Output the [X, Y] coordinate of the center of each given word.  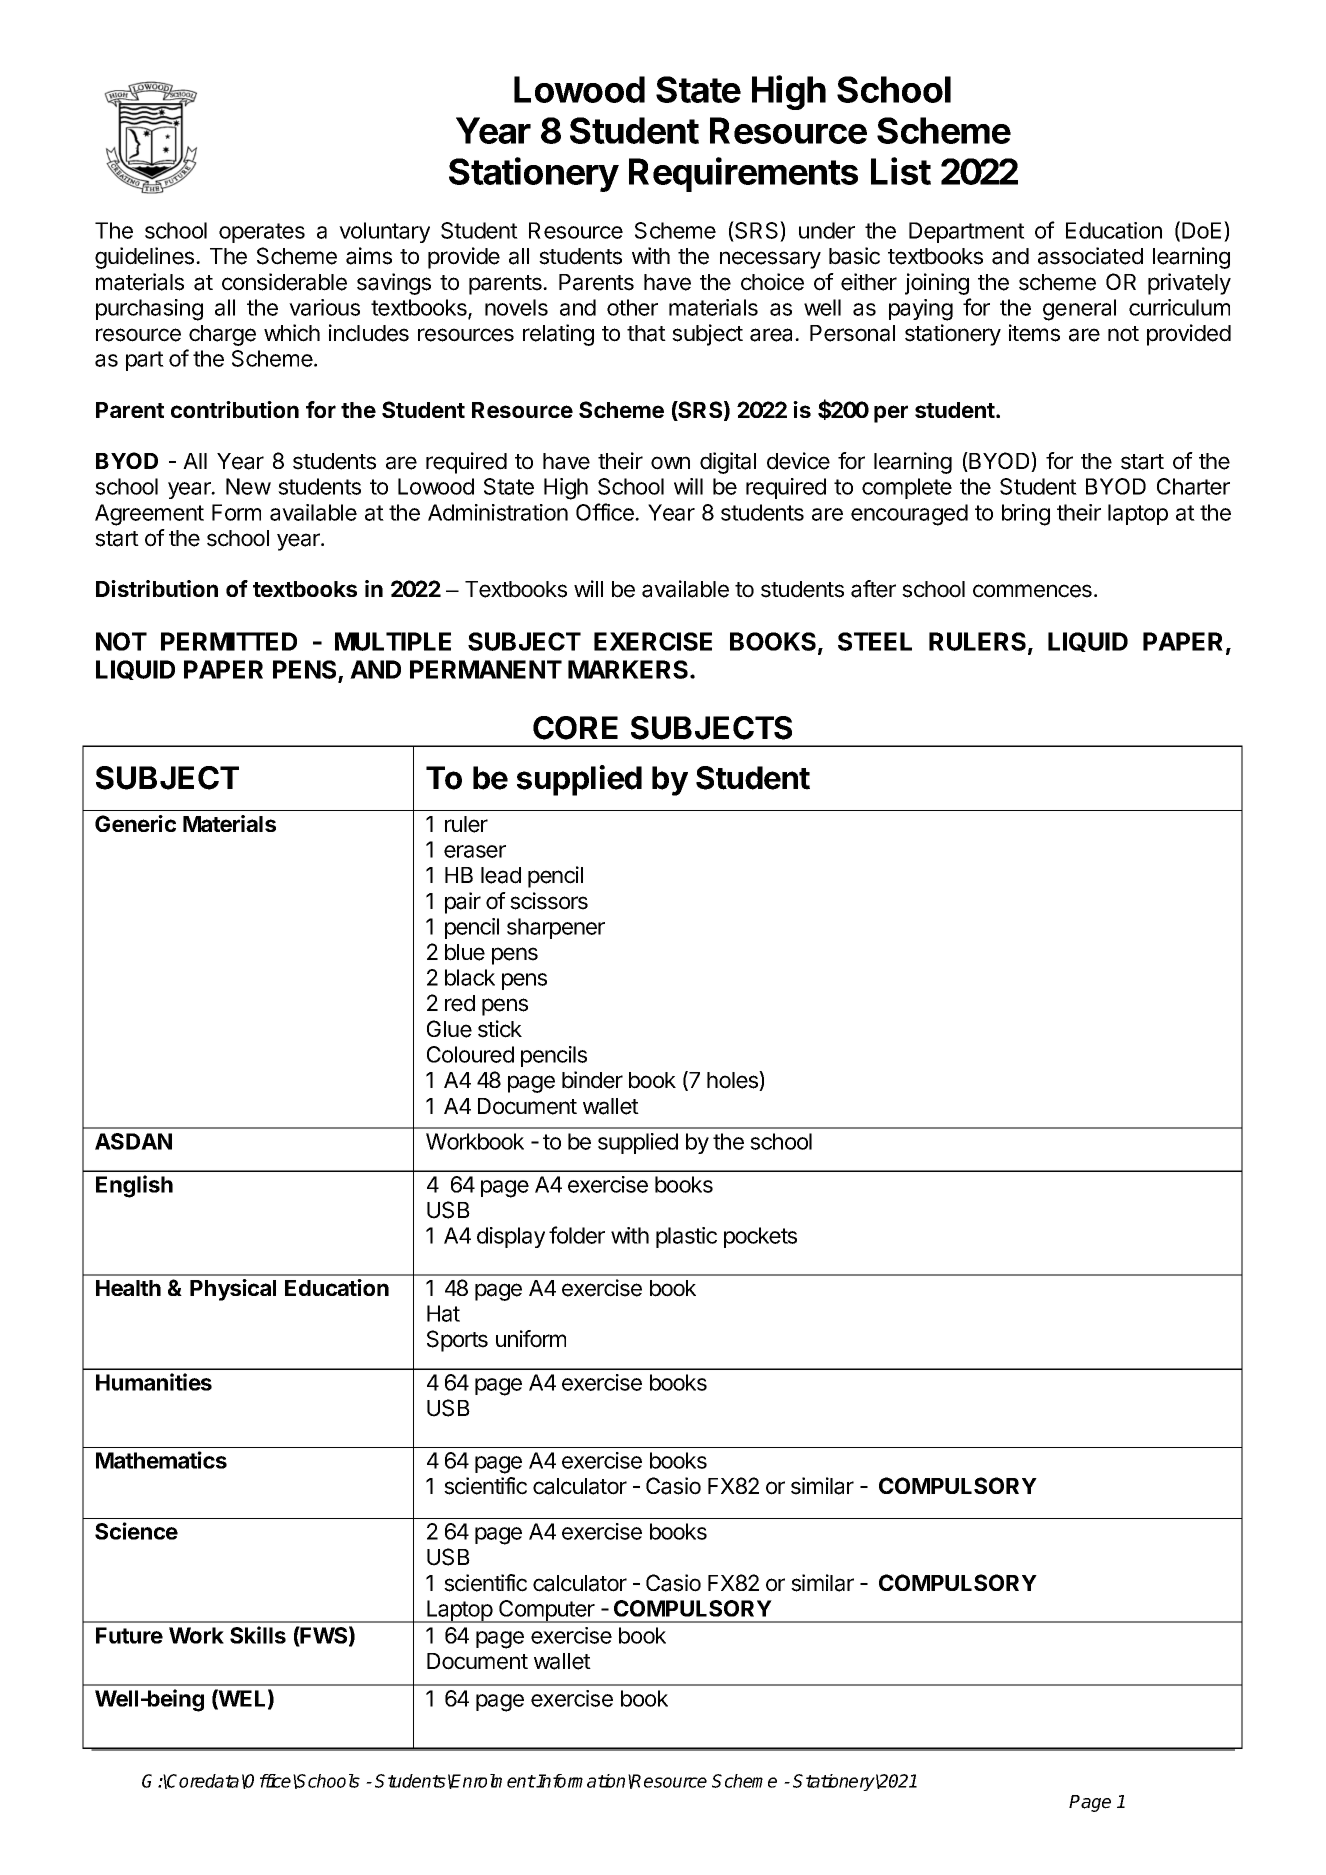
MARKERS [629, 669]
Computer [547, 1611]
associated [1090, 256]
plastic [686, 1237]
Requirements [743, 174]
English [134, 1186]
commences [1032, 591]
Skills [258, 1635]
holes [733, 1081]
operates [262, 233]
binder [592, 1080]
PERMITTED [229, 641]
